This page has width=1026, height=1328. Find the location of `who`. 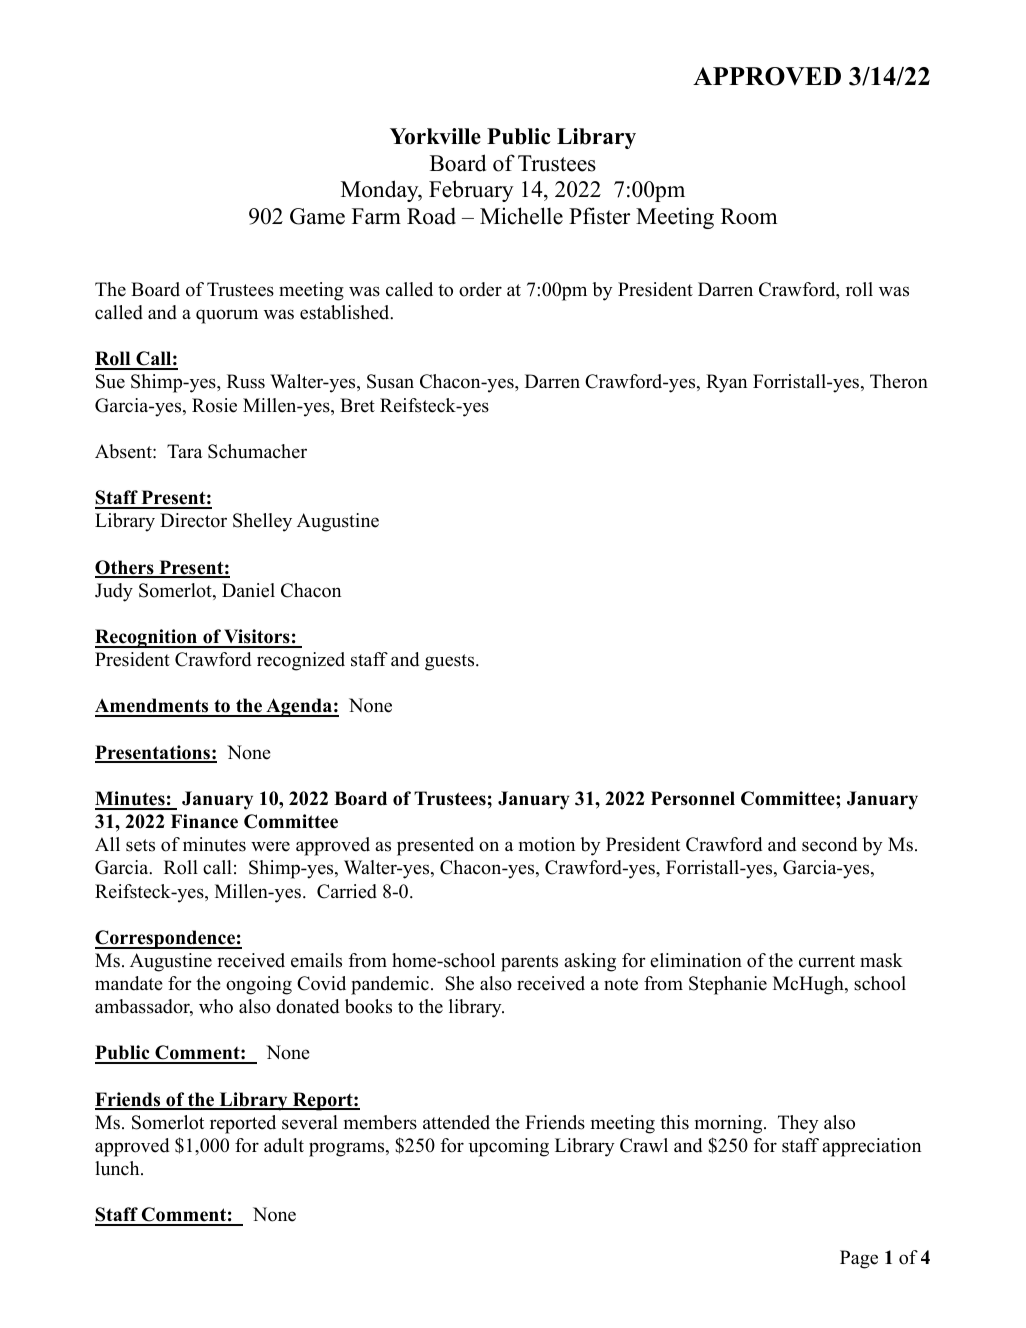

who is located at coordinates (216, 1006).
